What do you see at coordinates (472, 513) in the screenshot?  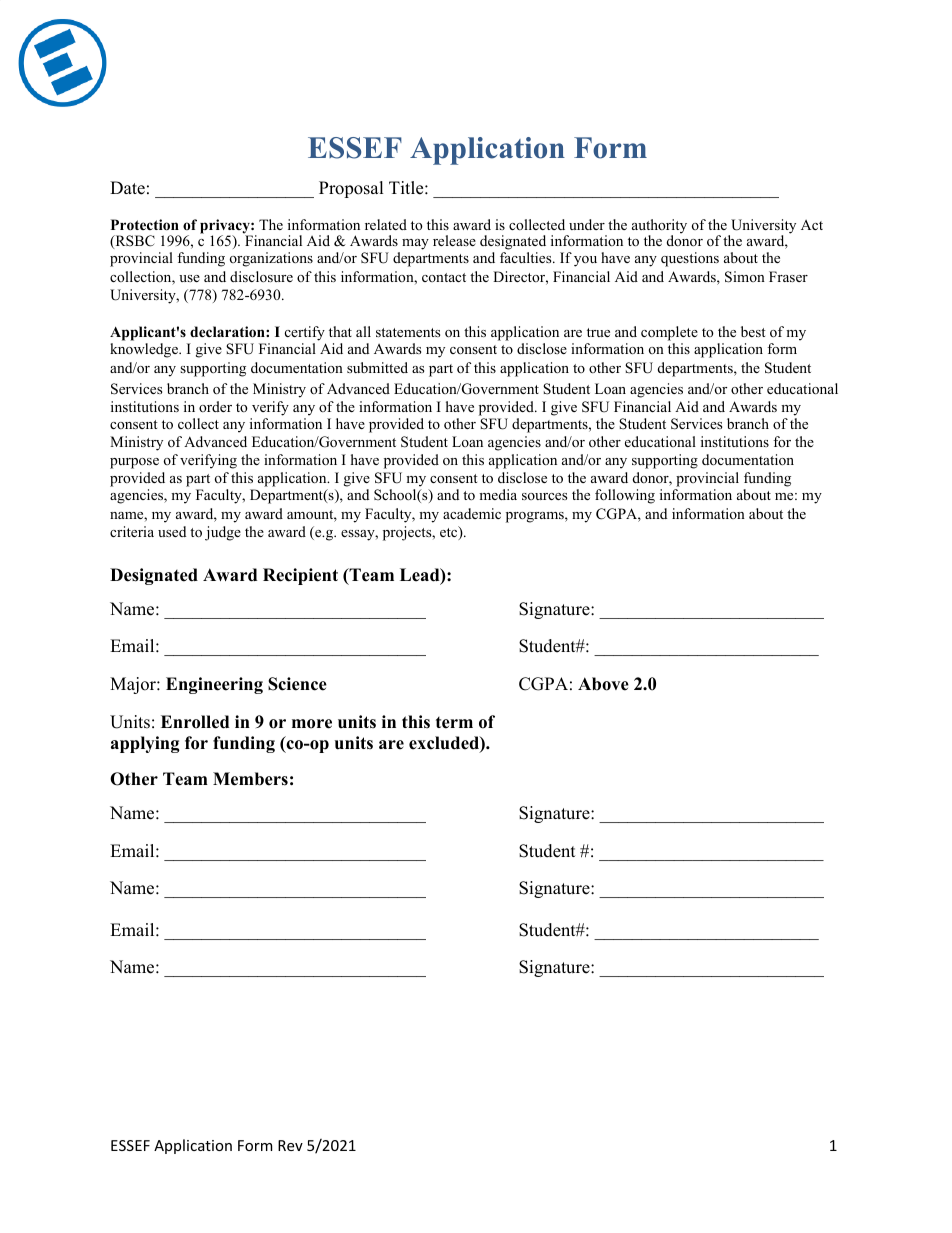 I see `academic` at bounding box center [472, 513].
